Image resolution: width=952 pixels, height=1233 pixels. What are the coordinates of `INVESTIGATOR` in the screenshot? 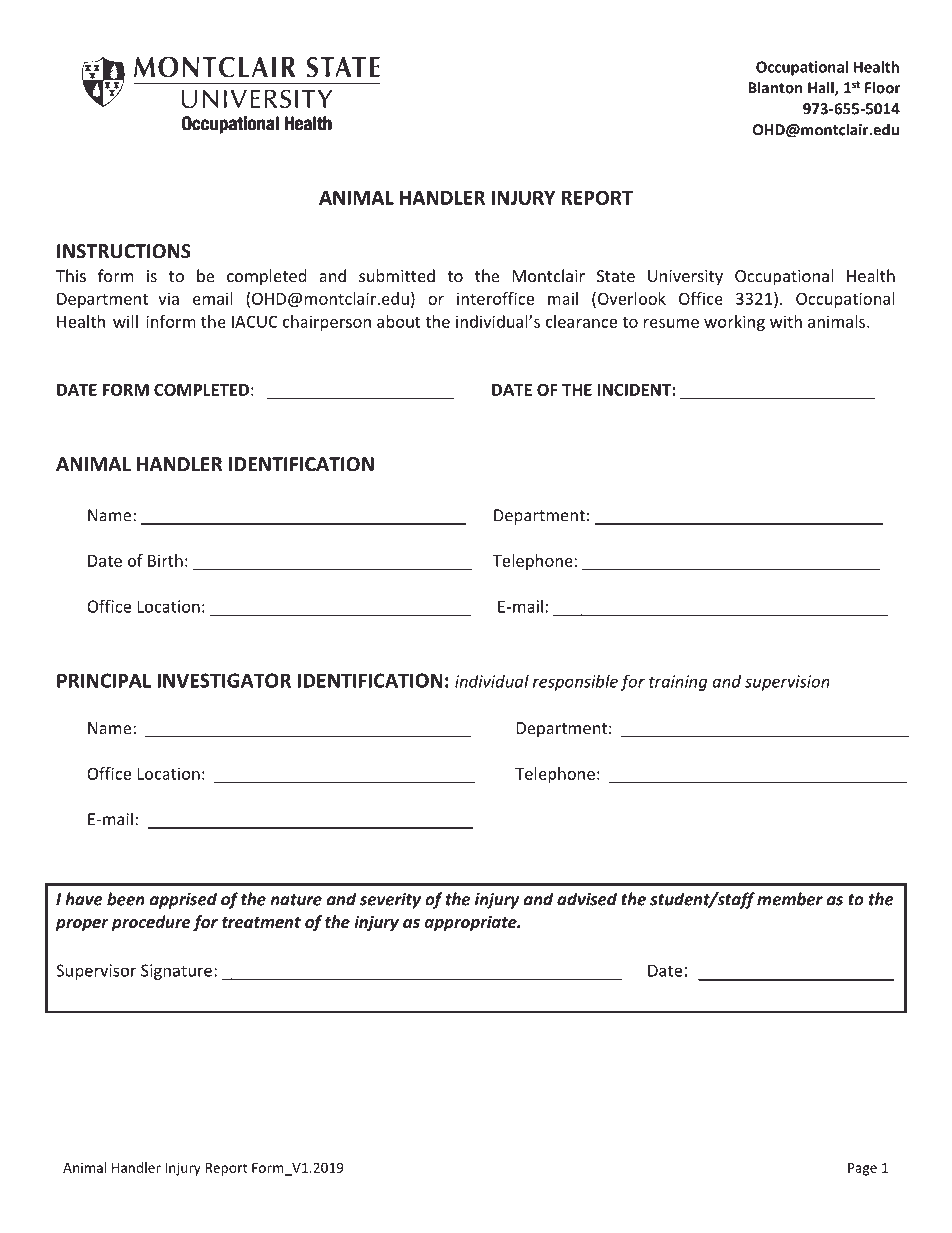 It's located at (224, 680).
